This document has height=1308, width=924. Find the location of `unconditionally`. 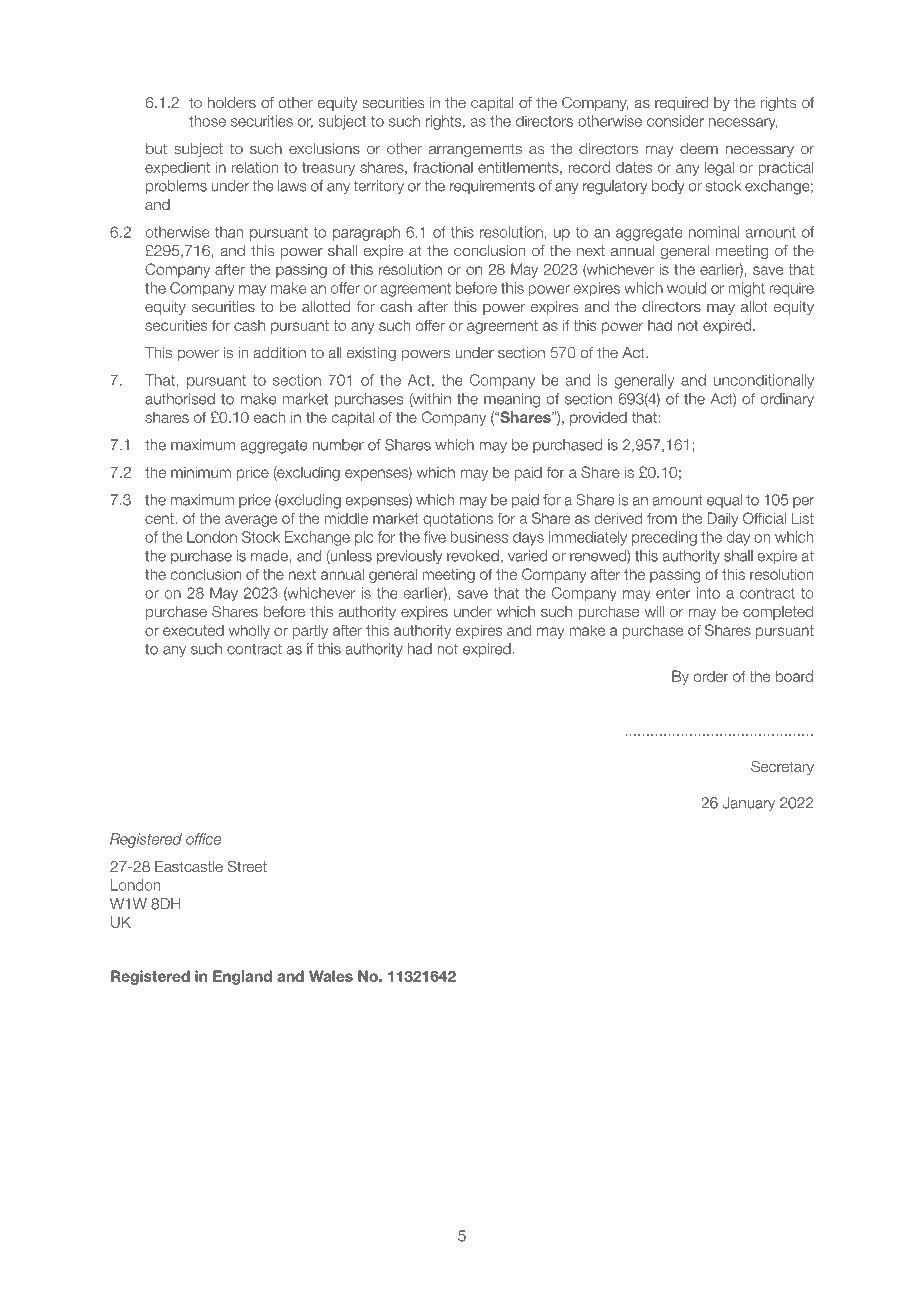

unconditionally is located at coordinates (764, 381).
